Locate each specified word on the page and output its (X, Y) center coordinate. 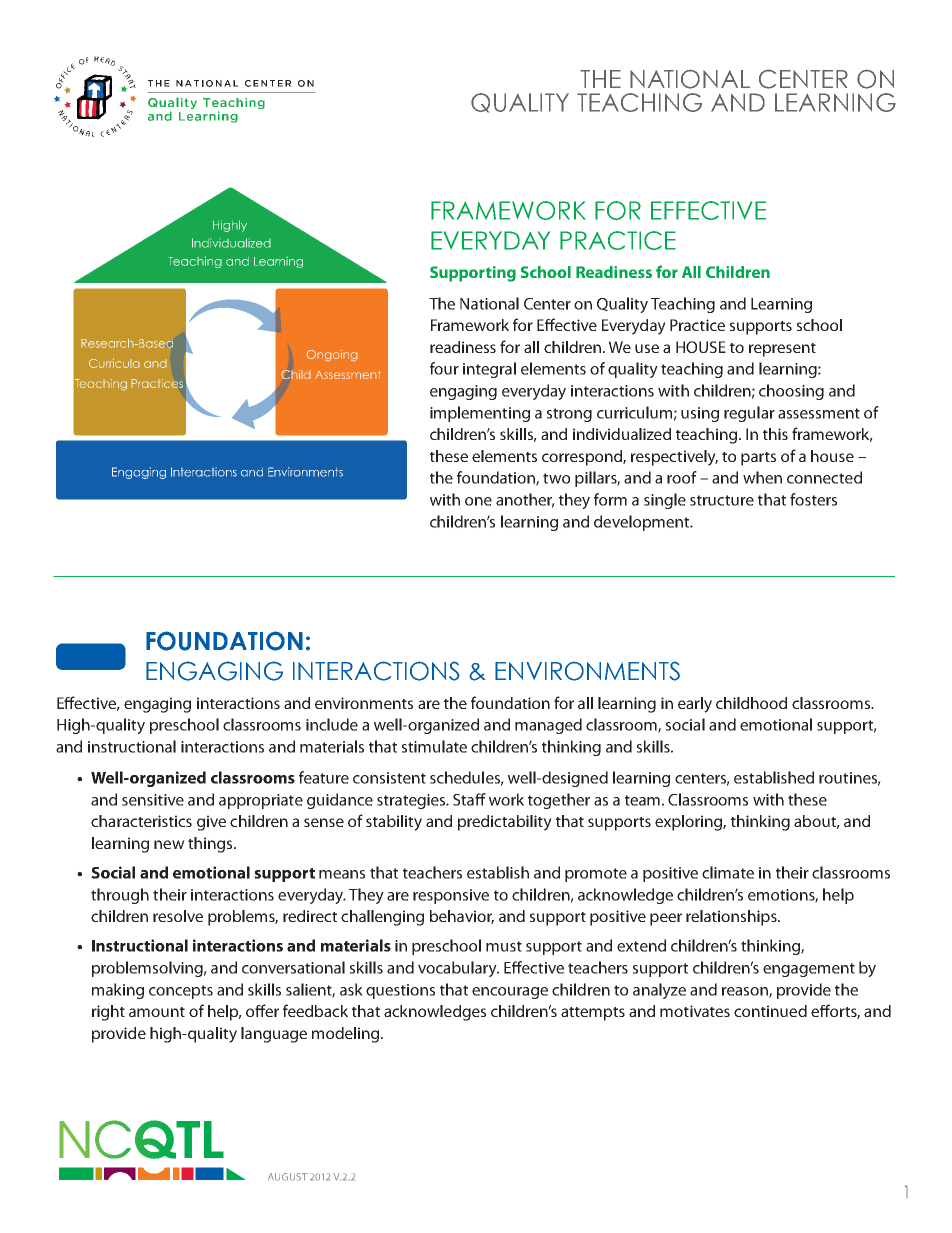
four (444, 368)
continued (770, 1011)
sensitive (153, 800)
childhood (751, 703)
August (288, 1177)
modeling (347, 1035)
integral (489, 370)
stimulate (434, 746)
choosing (791, 392)
